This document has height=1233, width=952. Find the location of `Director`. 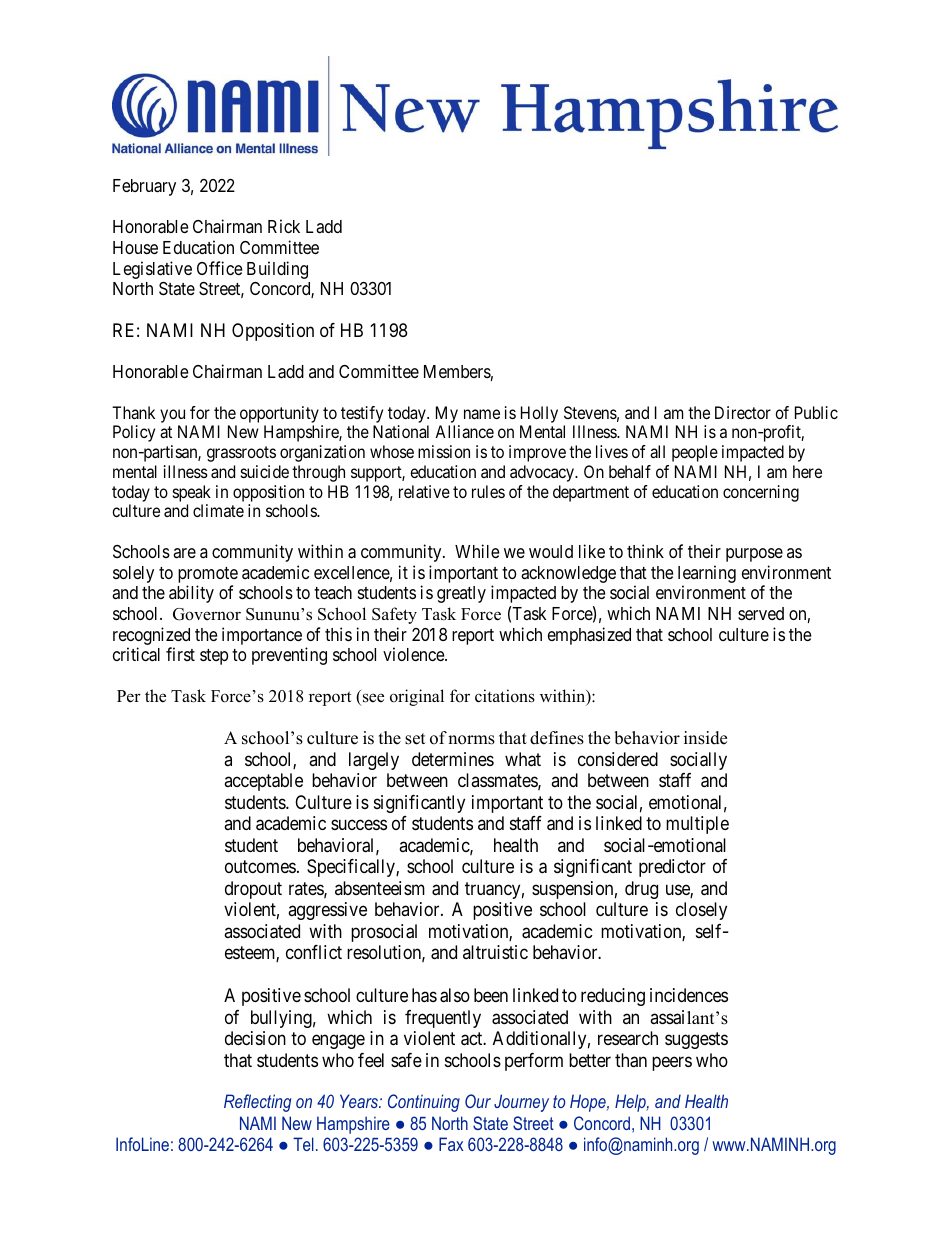

Director is located at coordinates (743, 412).
